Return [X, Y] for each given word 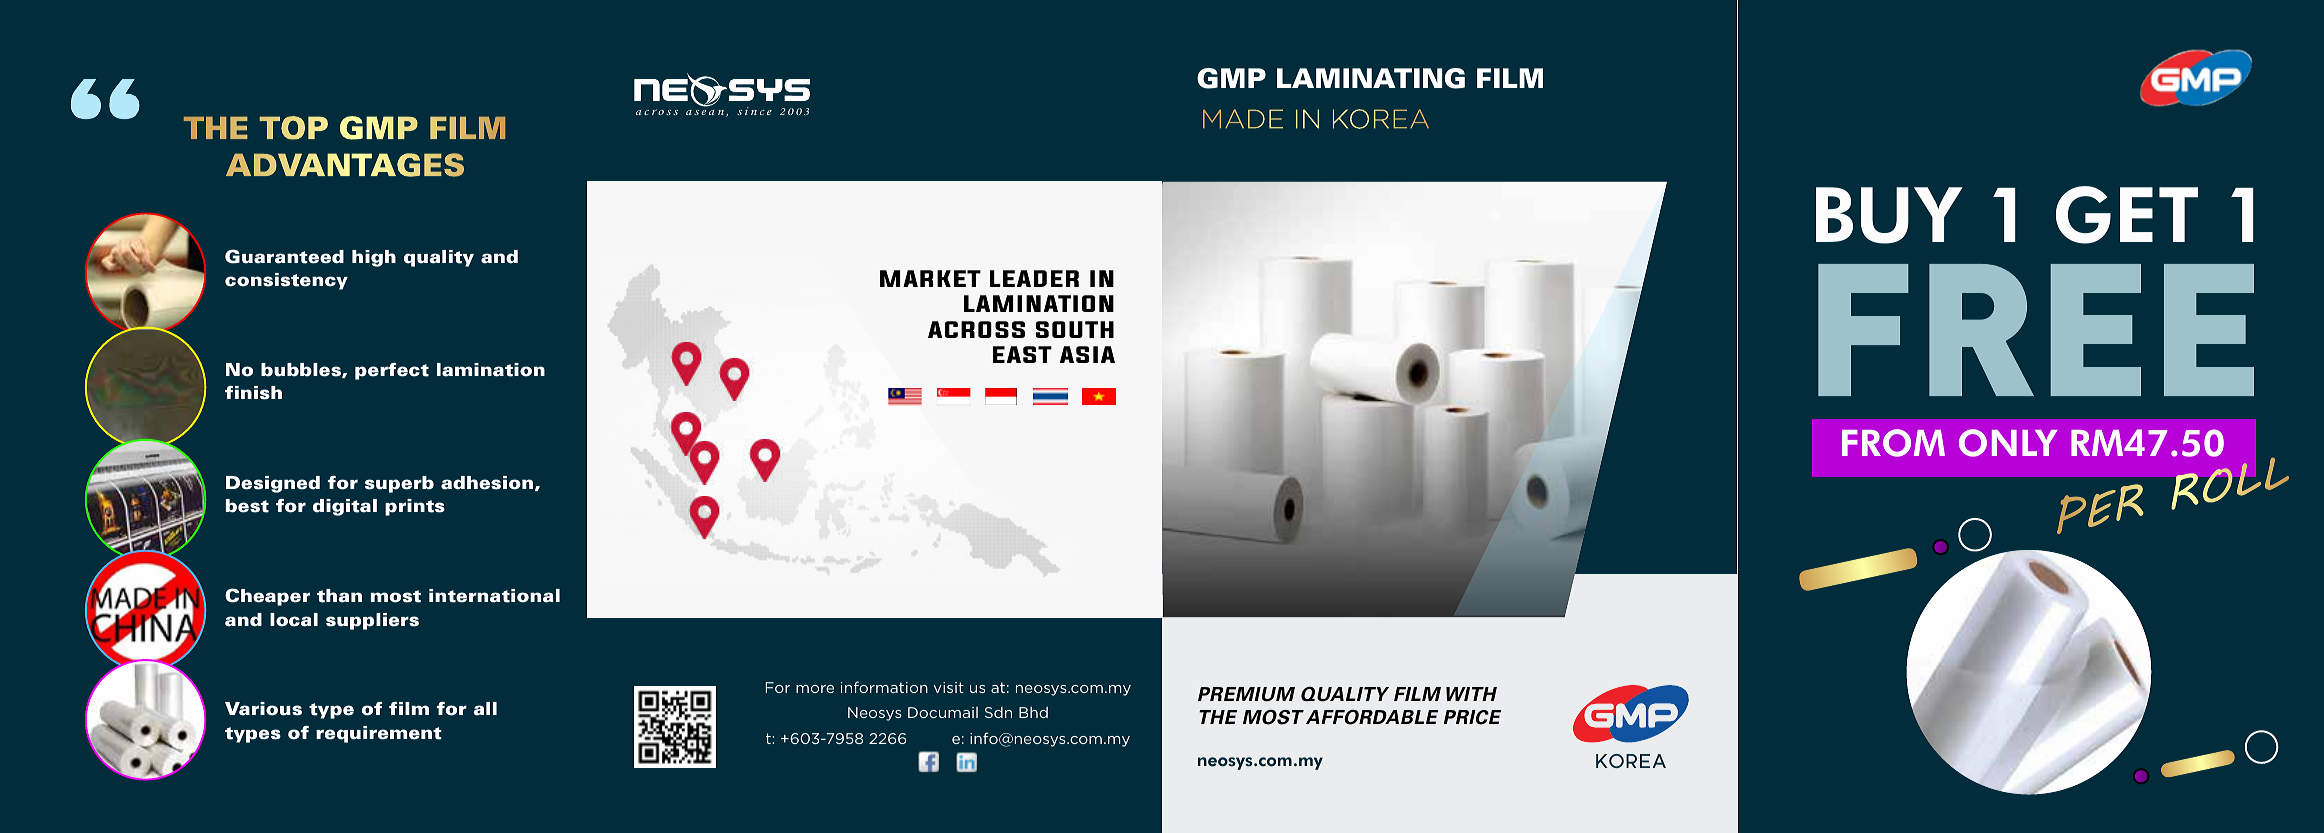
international [494, 596]
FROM [1893, 443]
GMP [1231, 78]
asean [706, 113]
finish [253, 393]
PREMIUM [1246, 694]
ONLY [2008, 443]
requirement [379, 734]
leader [1034, 278]
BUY [1889, 215]
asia [1087, 354]
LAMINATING [1371, 78]
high [374, 258]
